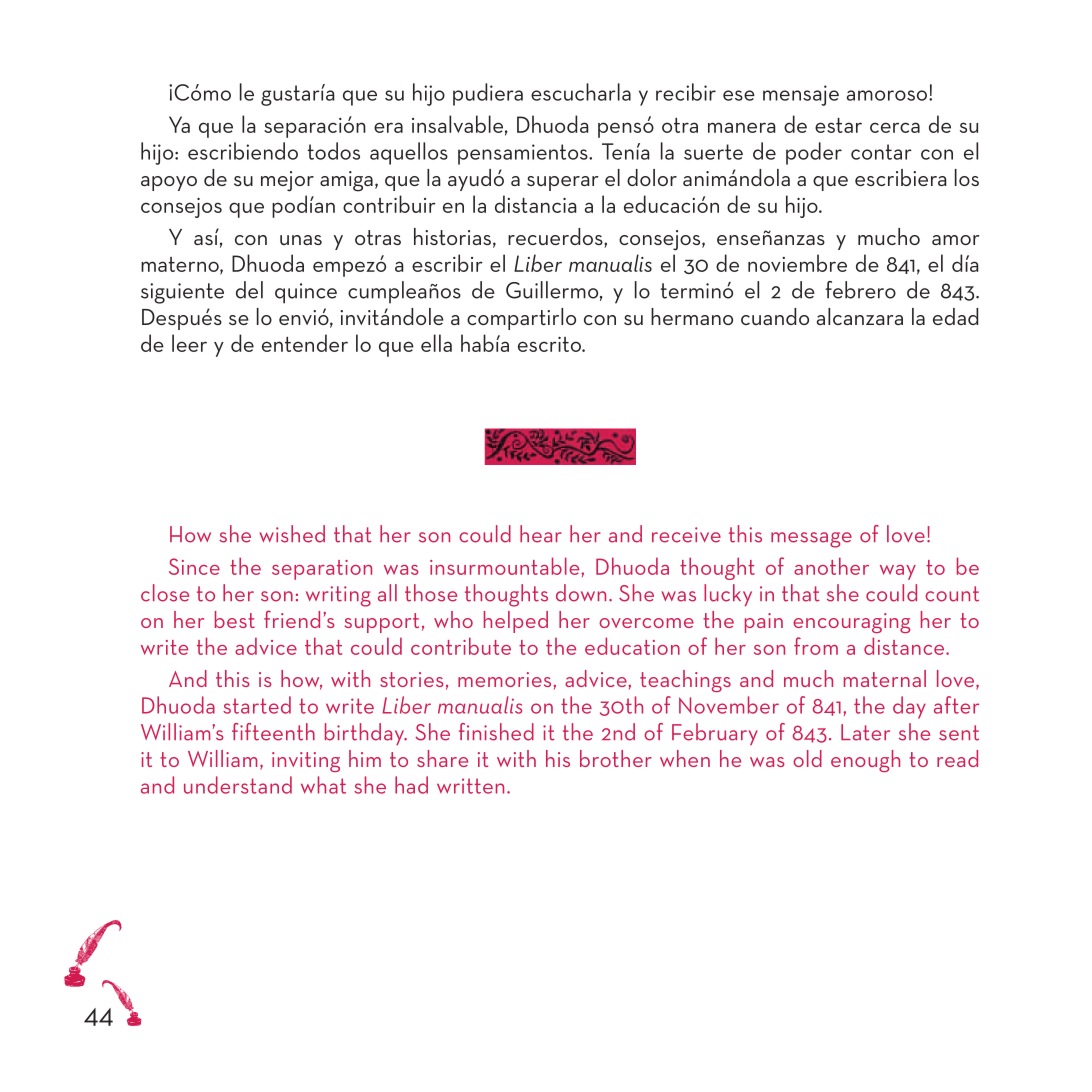  I want to click on estar, so click(838, 125).
